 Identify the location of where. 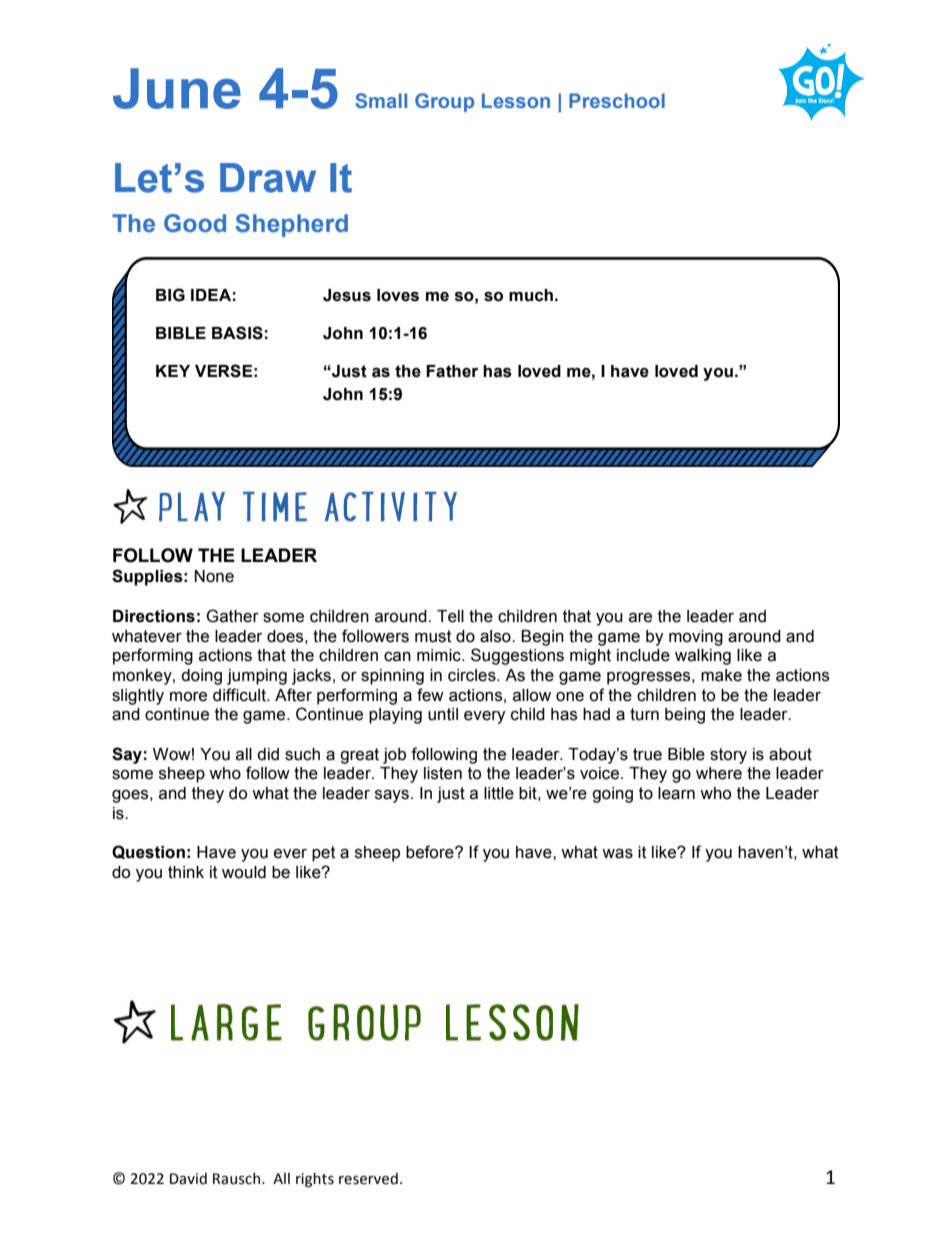
(719, 773).
